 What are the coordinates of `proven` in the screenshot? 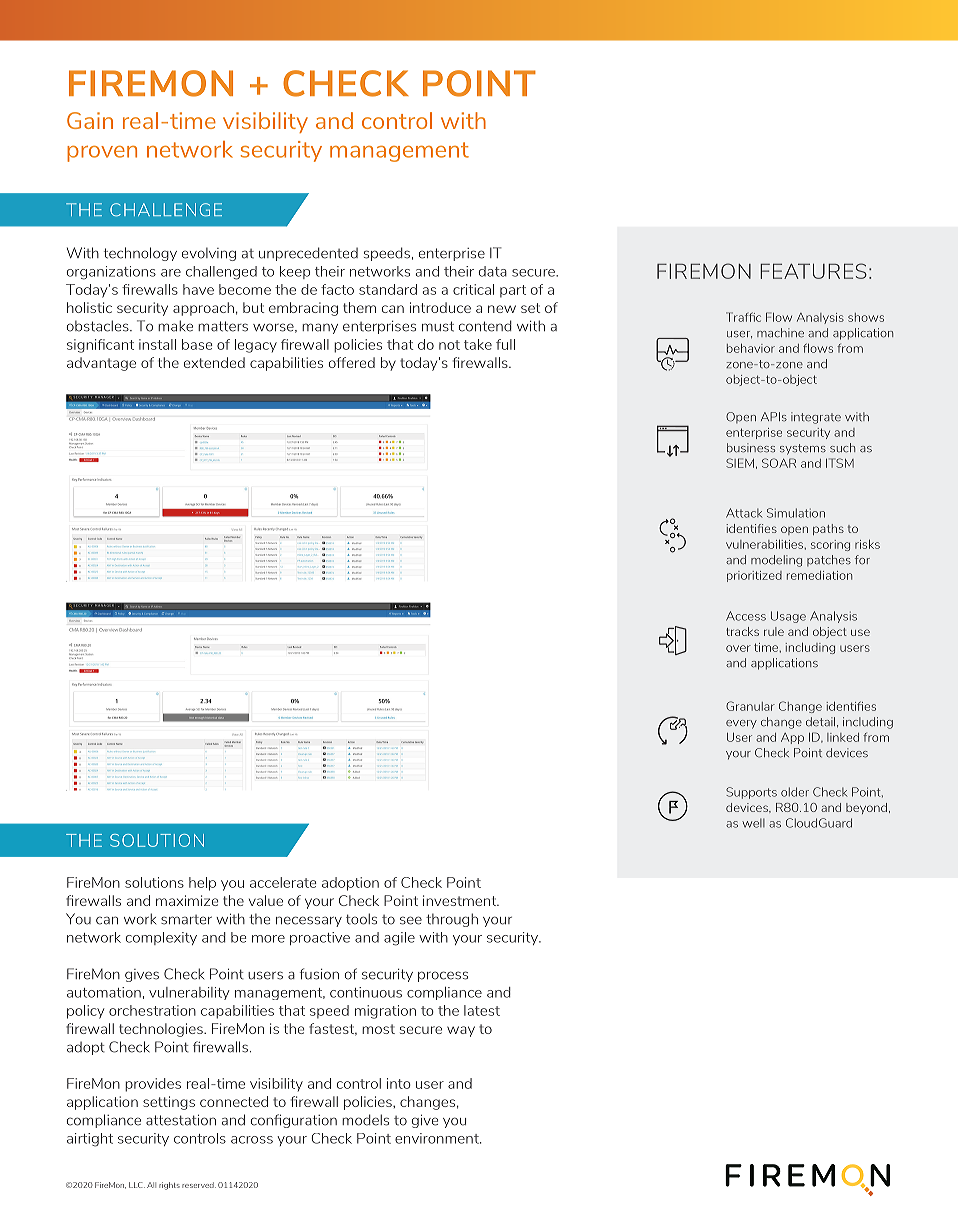 It's located at (102, 154).
